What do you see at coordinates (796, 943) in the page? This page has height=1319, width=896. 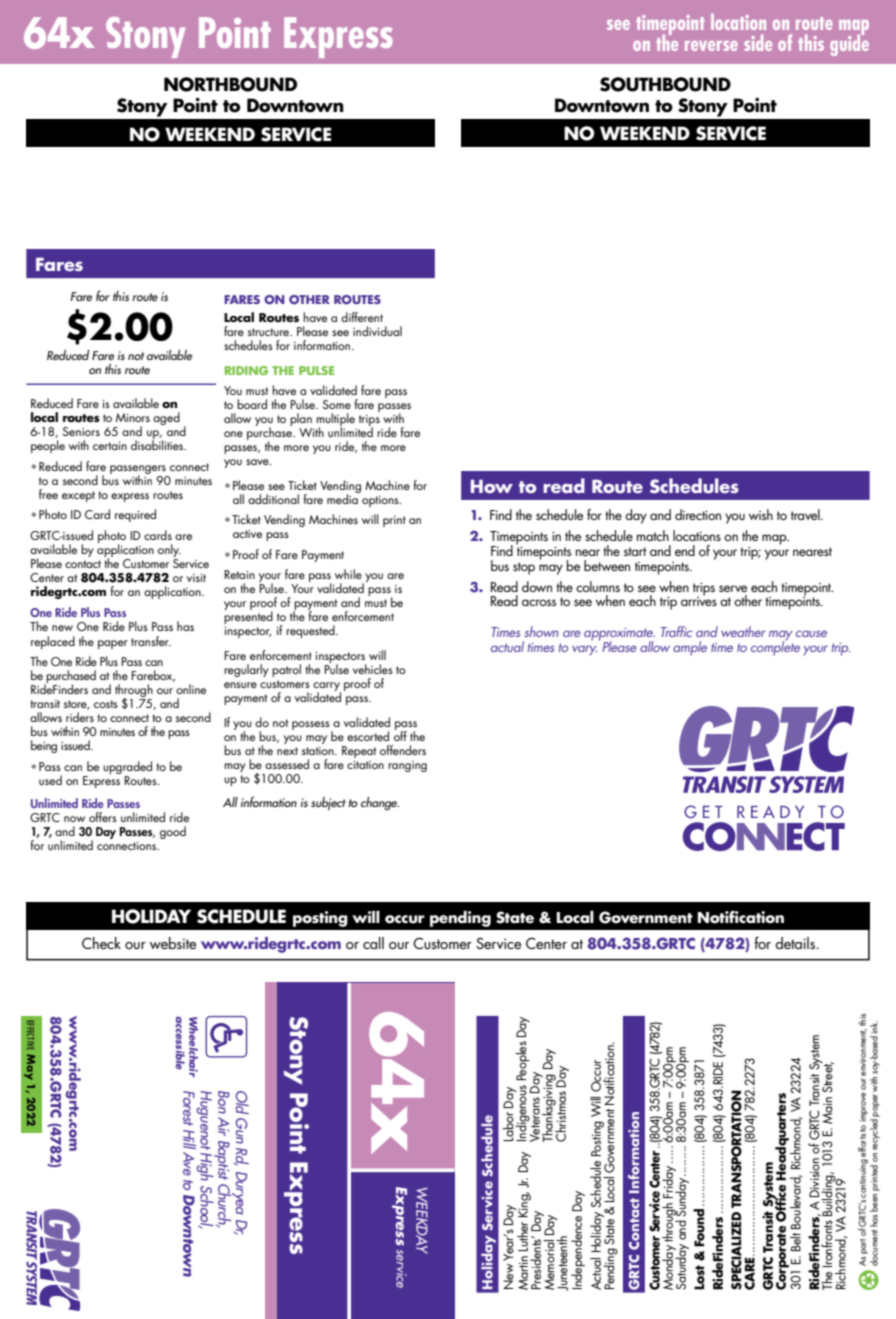 I see `details` at bounding box center [796, 943].
